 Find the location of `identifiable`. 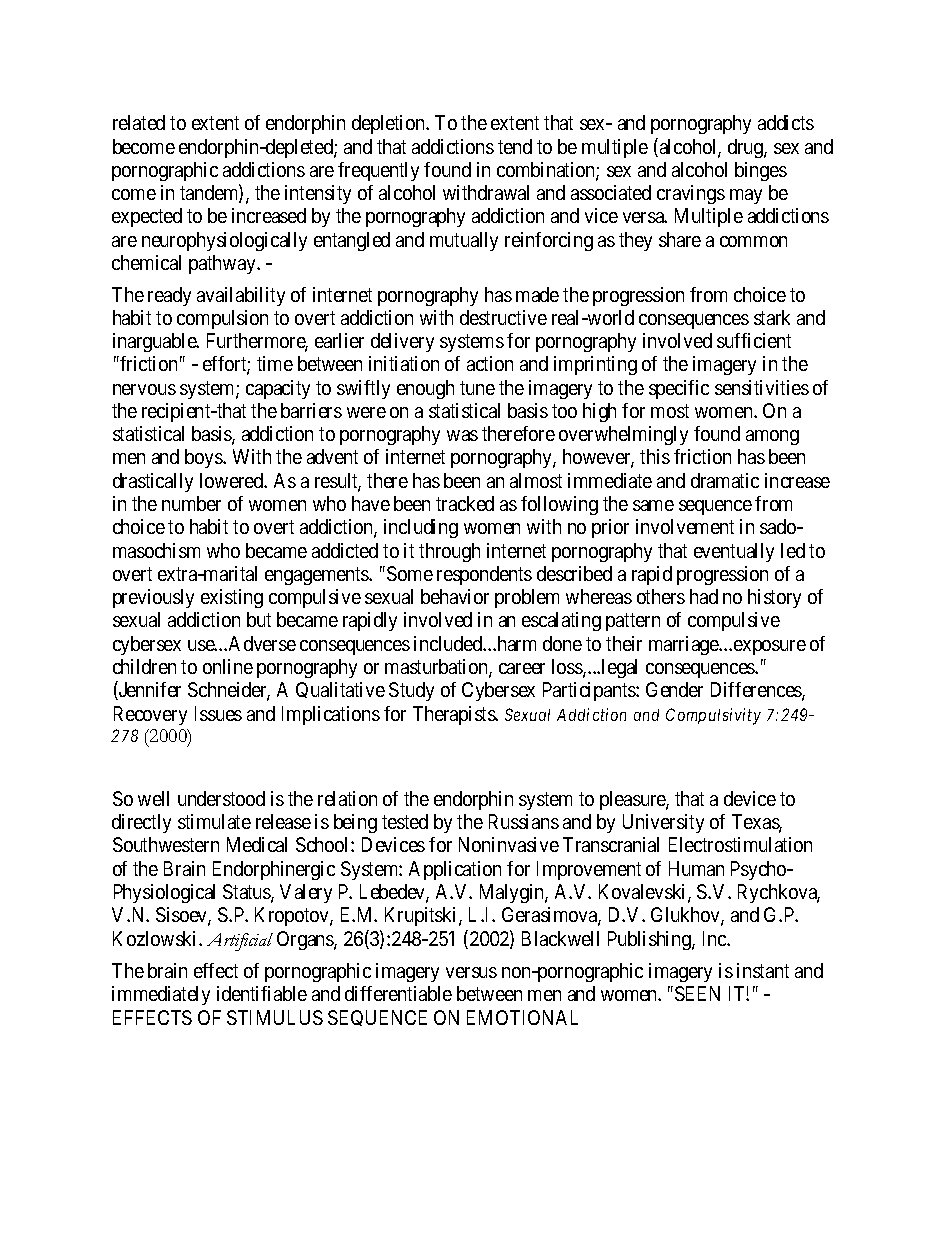

identifiable is located at coordinates (262, 993).
